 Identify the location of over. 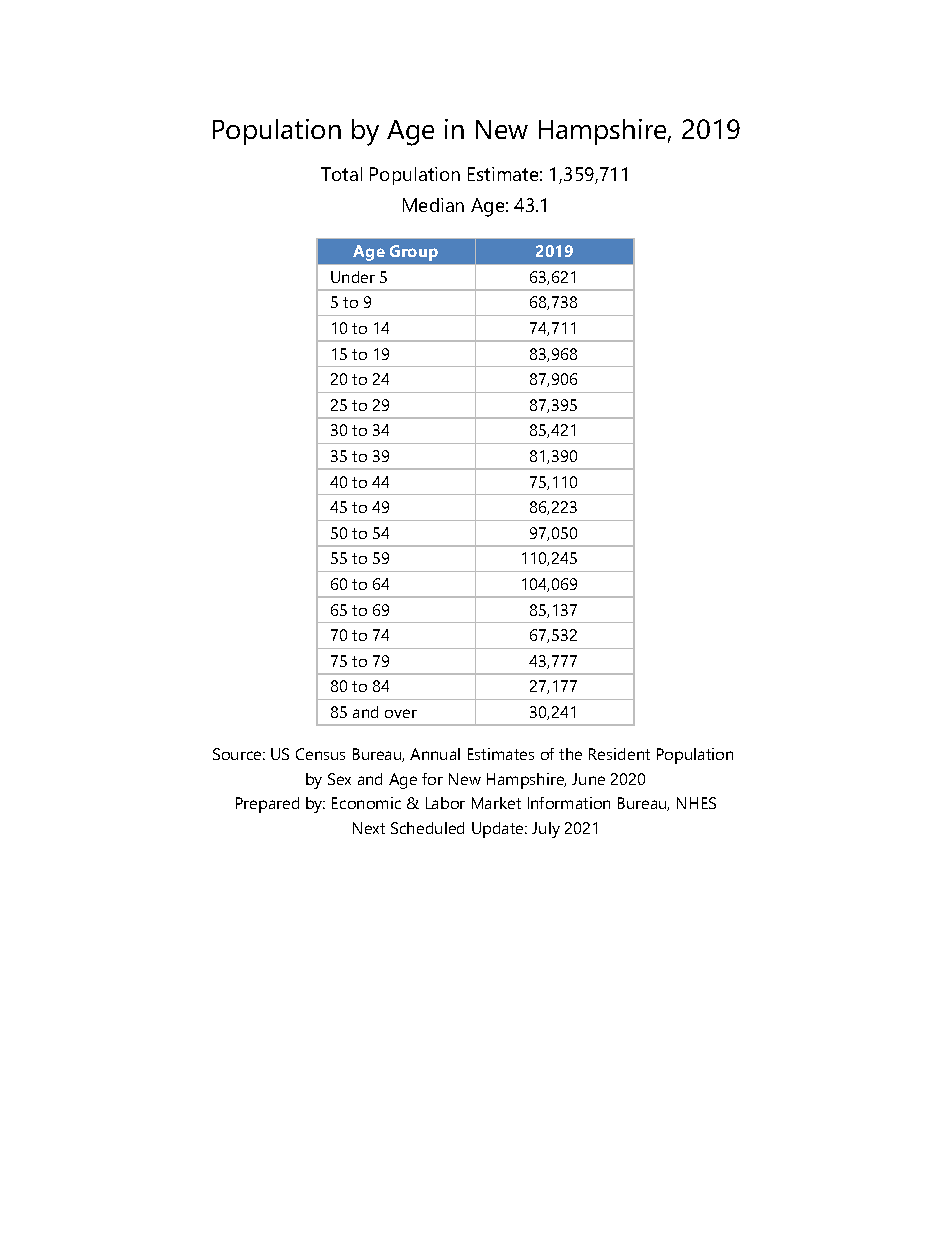
(401, 713).
